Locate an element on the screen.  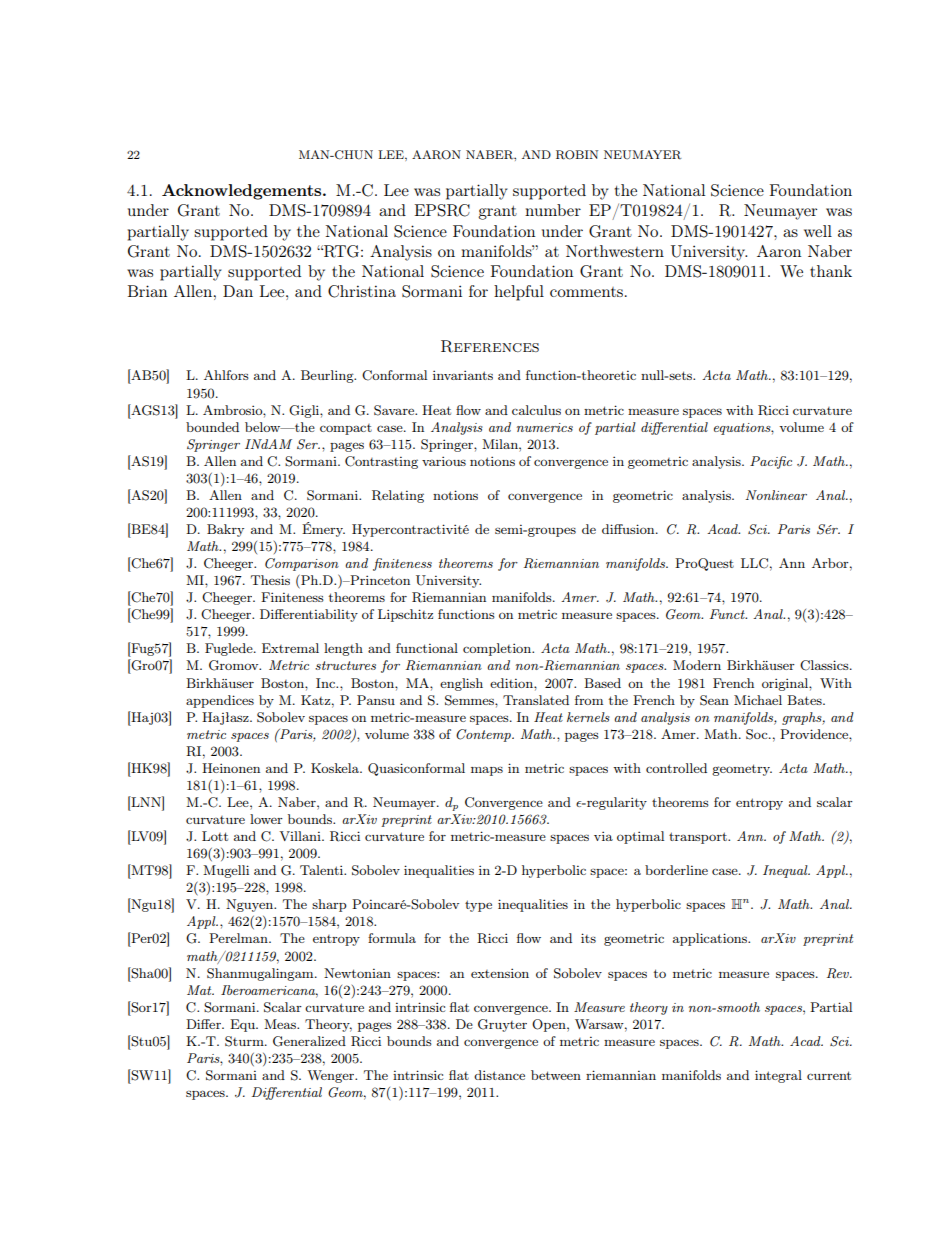
Soc is located at coordinates (758, 734).
